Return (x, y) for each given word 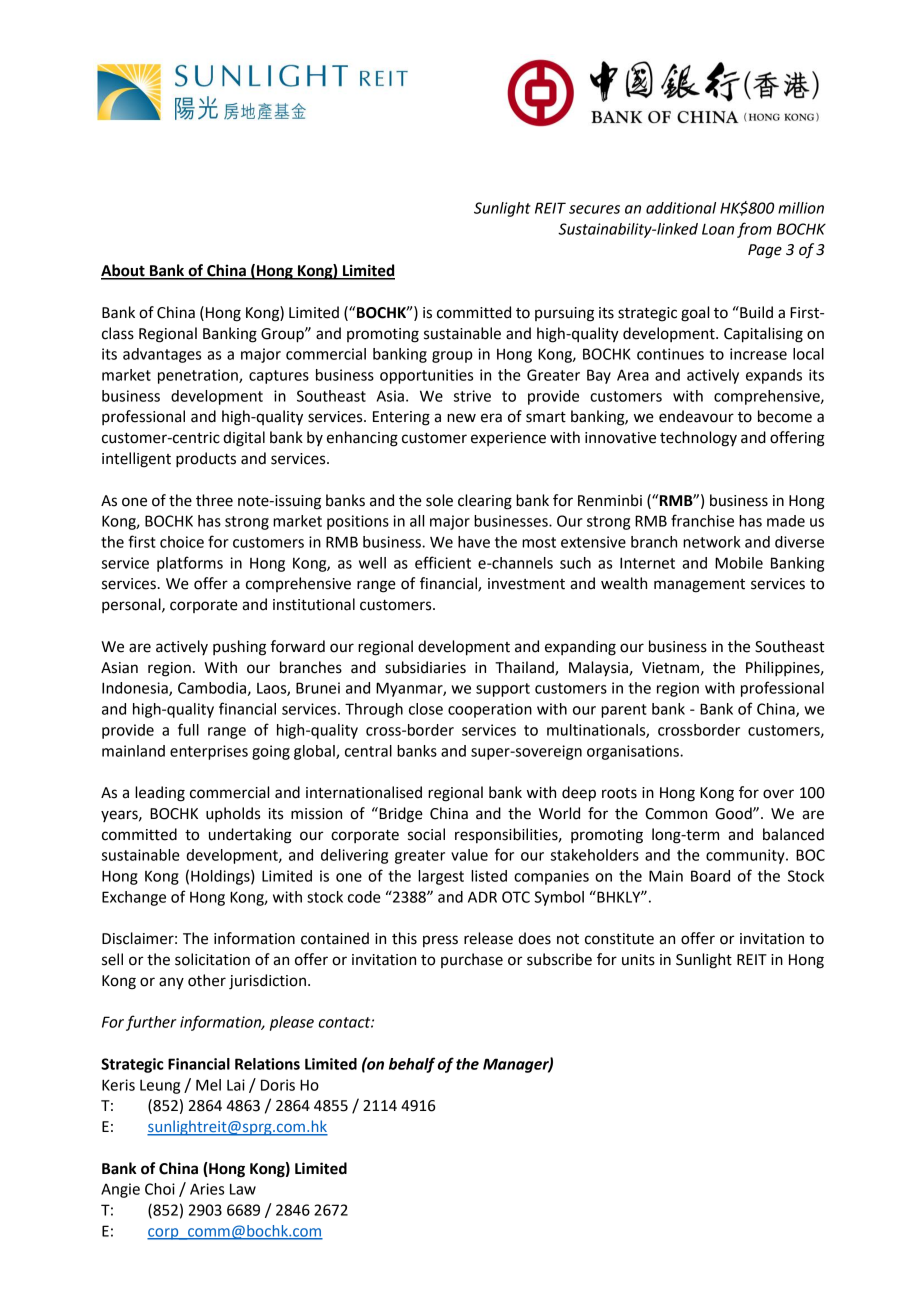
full (188, 729)
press (440, 941)
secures (594, 209)
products (206, 460)
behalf (412, 1065)
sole (439, 500)
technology (698, 439)
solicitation (212, 959)
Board (710, 876)
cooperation (490, 710)
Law (243, 1189)
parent (624, 711)
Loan (718, 229)
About (124, 271)
